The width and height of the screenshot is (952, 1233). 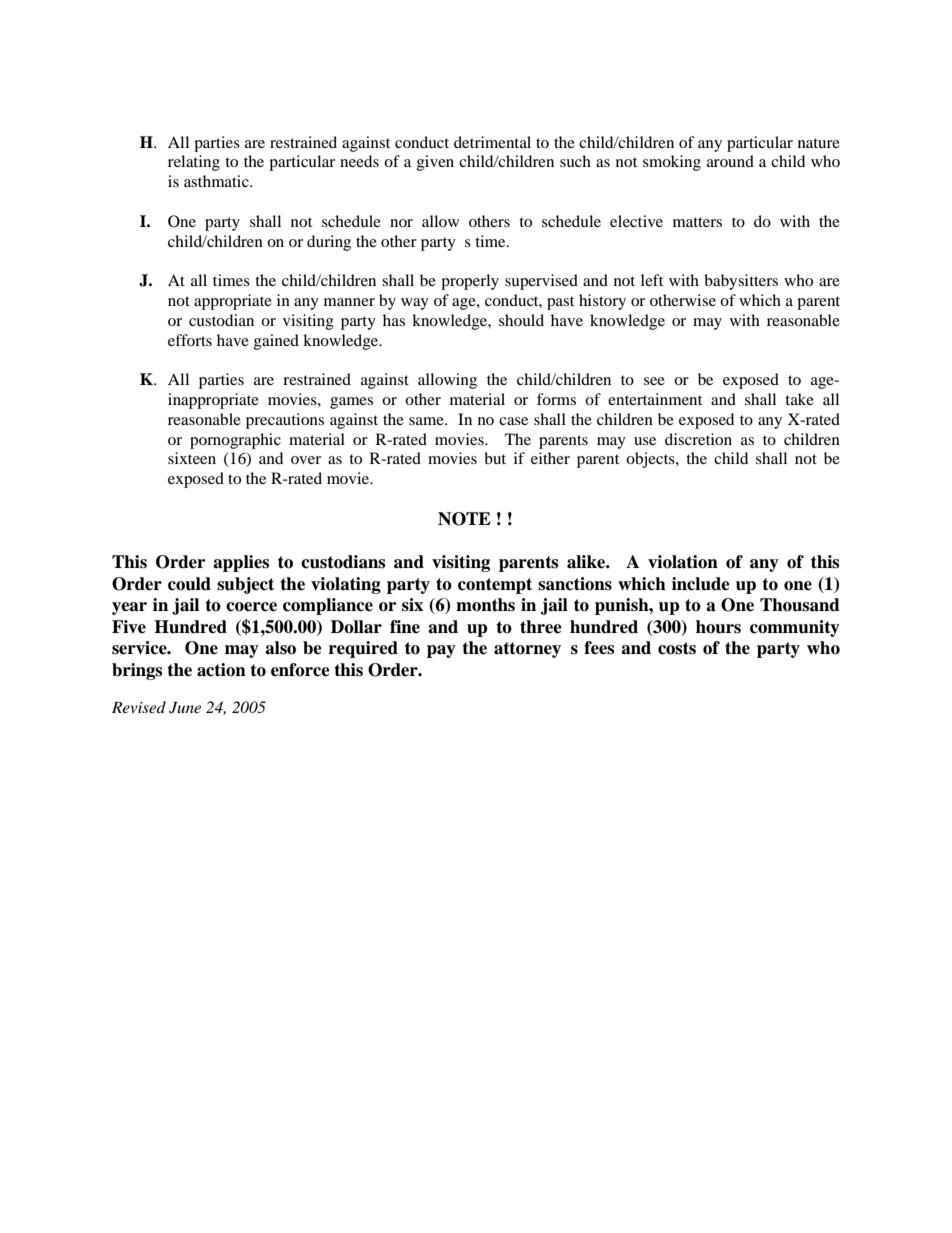 What do you see at coordinates (194, 163) in the screenshot?
I see `relating` at bounding box center [194, 163].
